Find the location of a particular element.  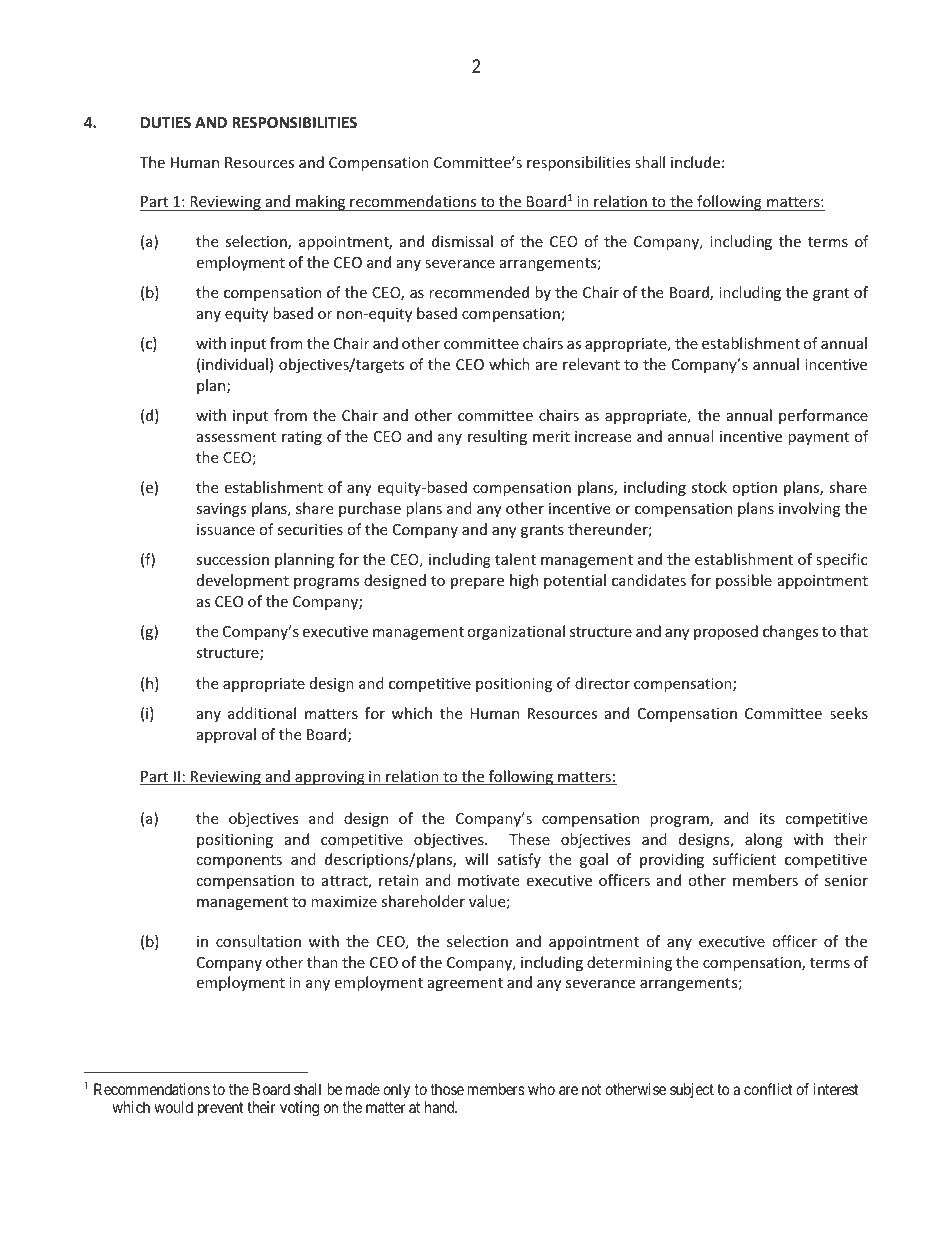

conflict is located at coordinates (768, 1089).
